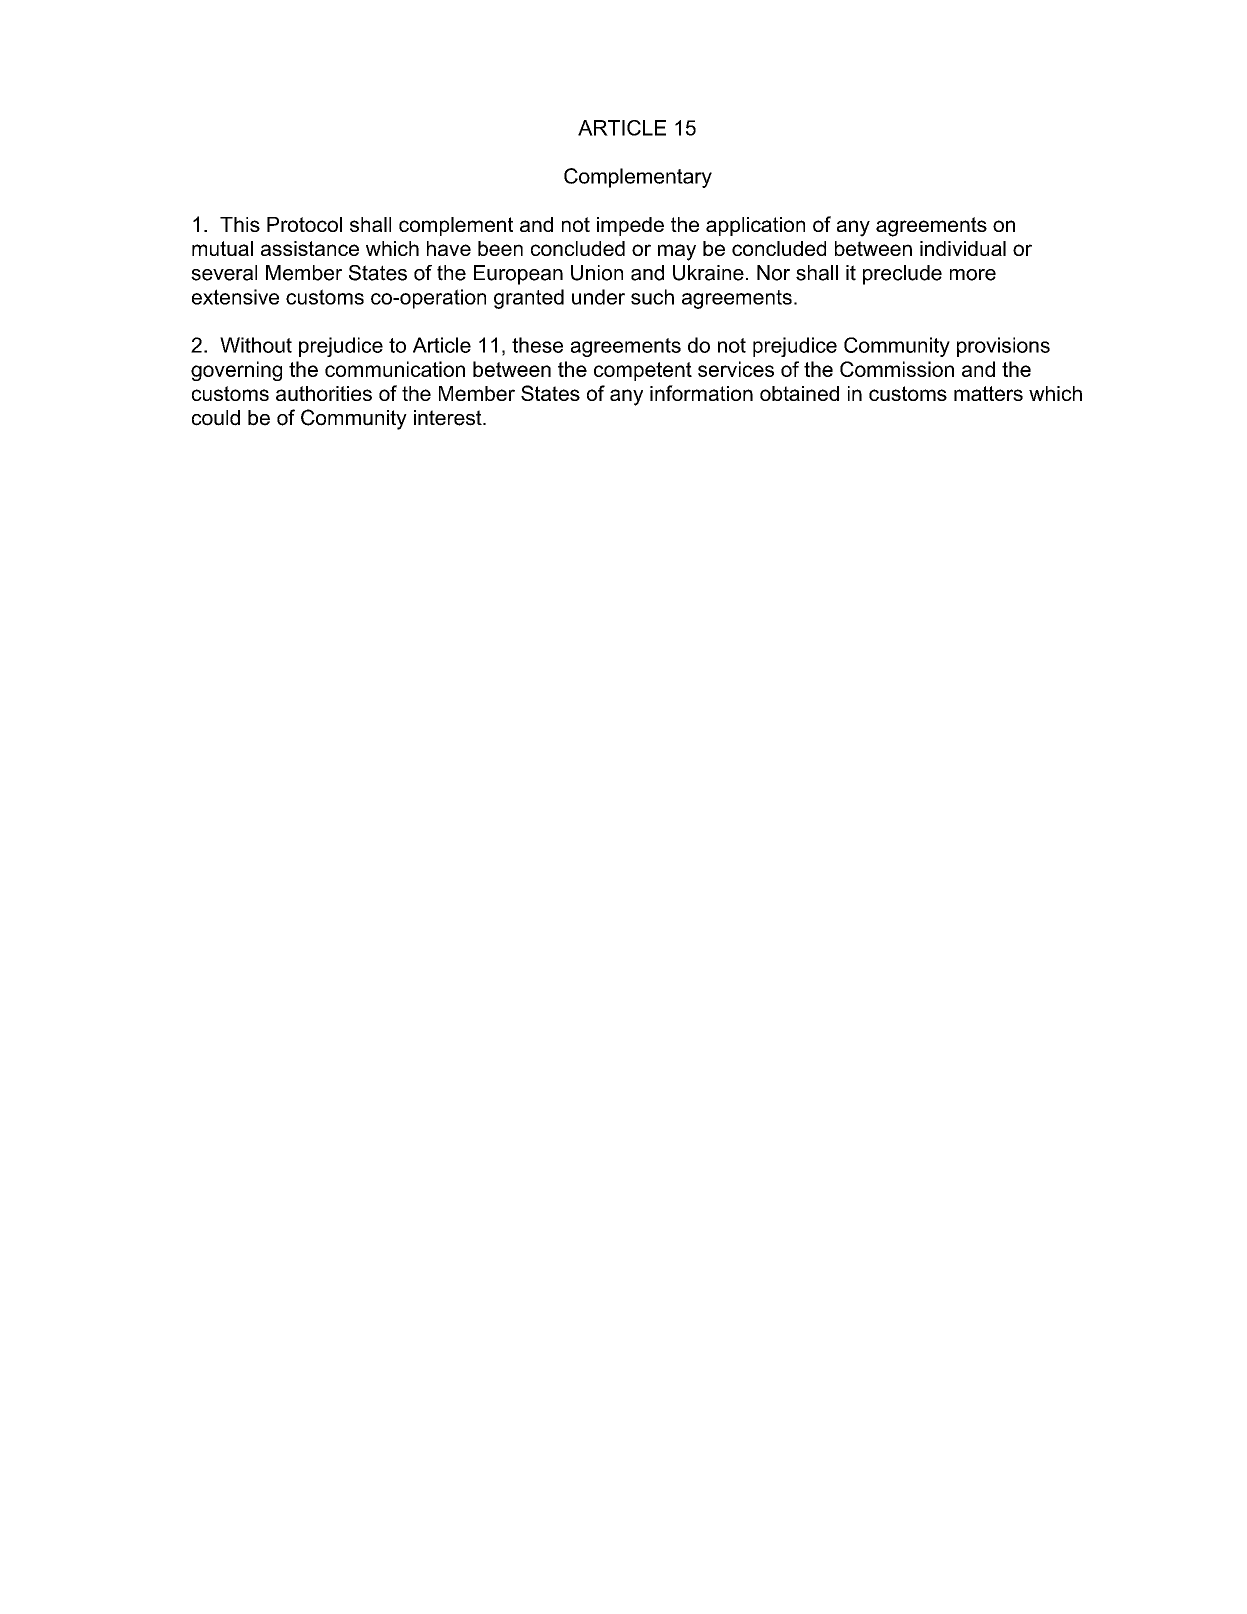 This screenshot has height=1614, width=1247. I want to click on impede, so click(630, 226).
